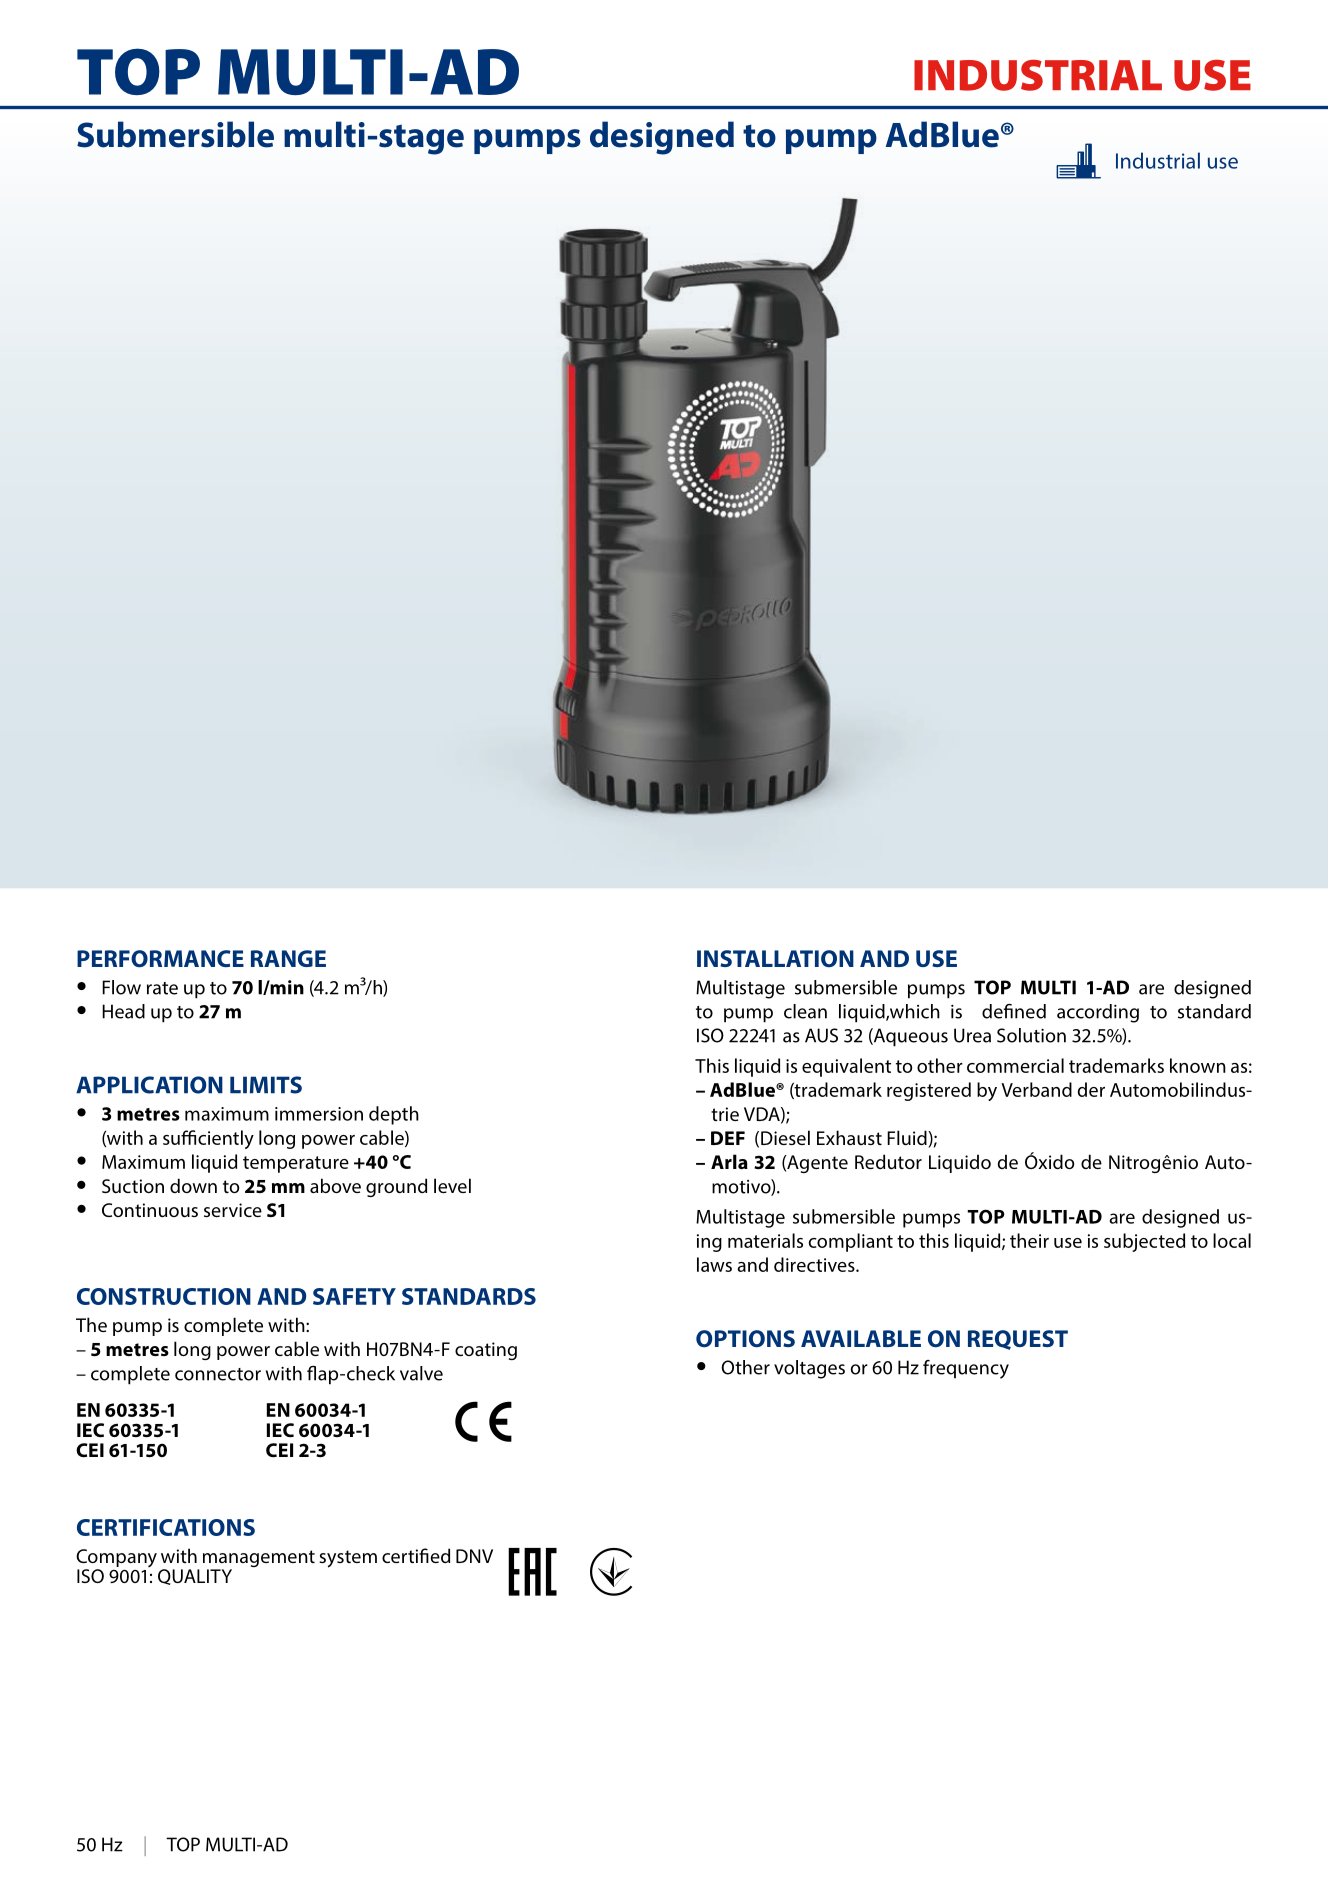 The image size is (1328, 1878). I want to click on INSTALLATION, so click(775, 958).
